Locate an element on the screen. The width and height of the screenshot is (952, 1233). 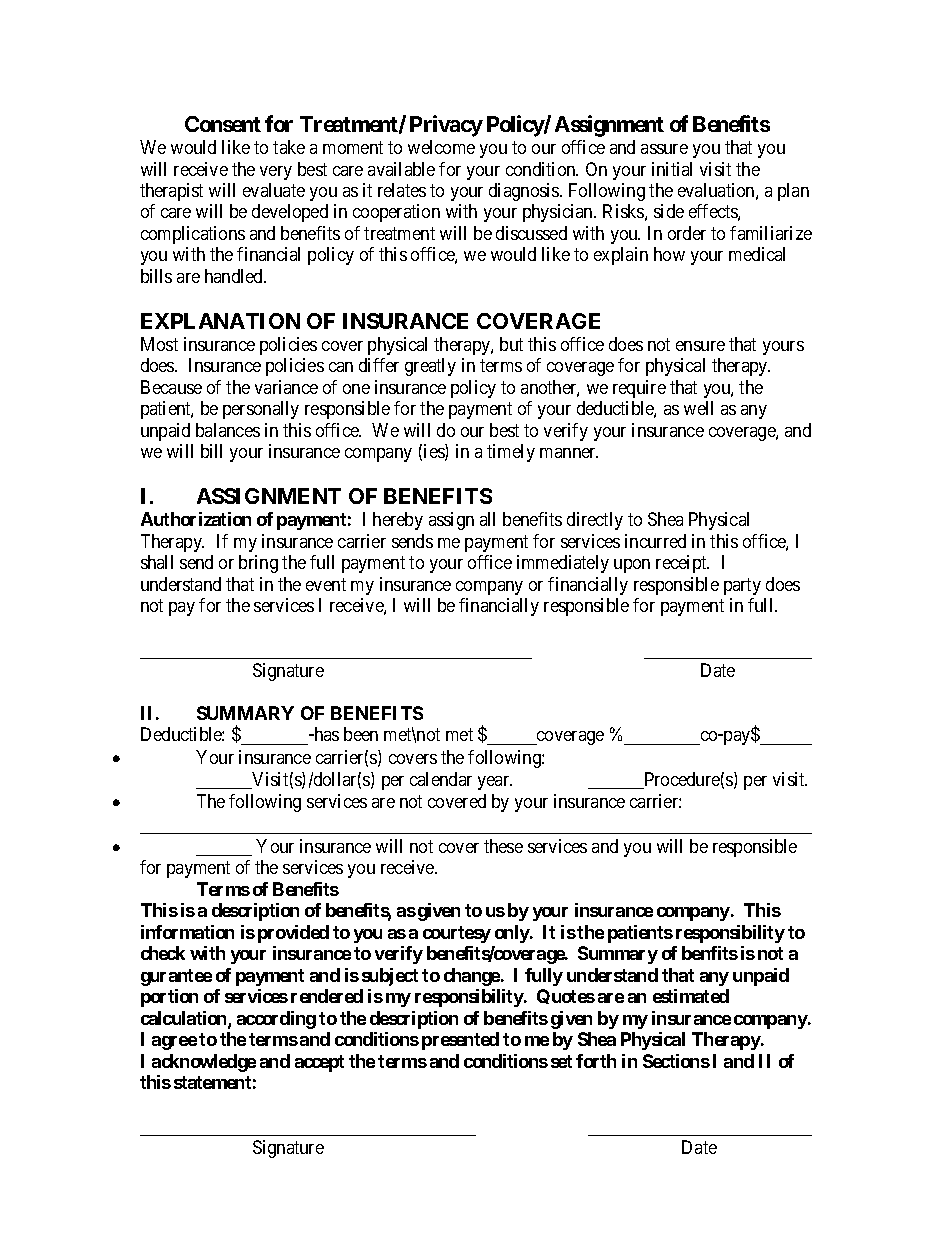
receipt is located at coordinates (682, 564).
